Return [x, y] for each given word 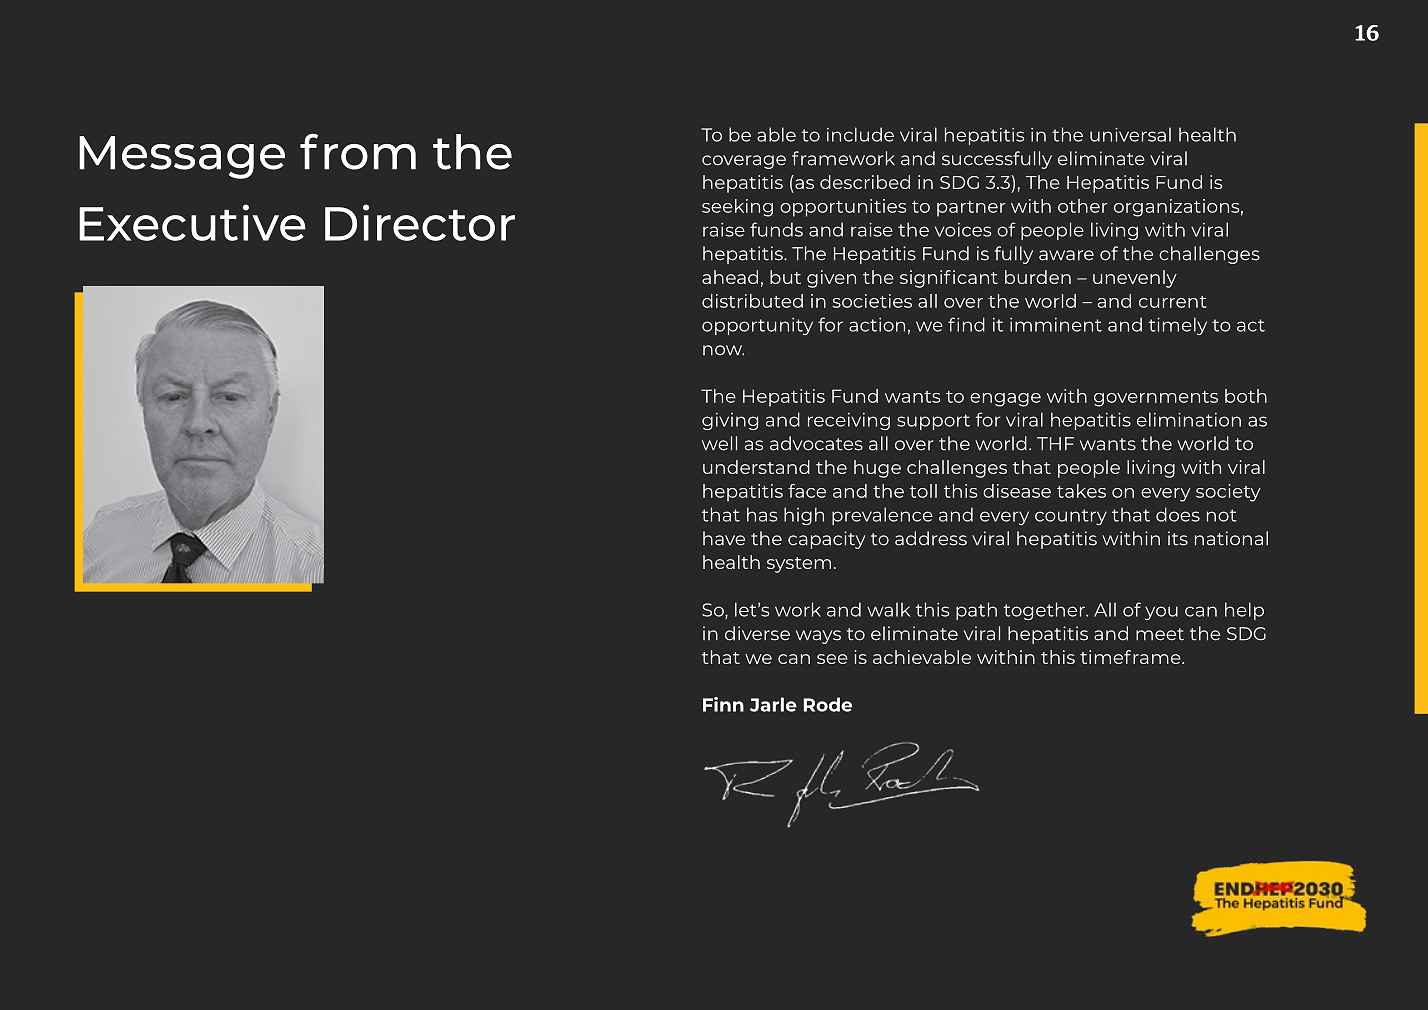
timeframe [1131, 657]
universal [1130, 134]
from [358, 151]
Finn [723, 704]
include [860, 134]
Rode [828, 704]
